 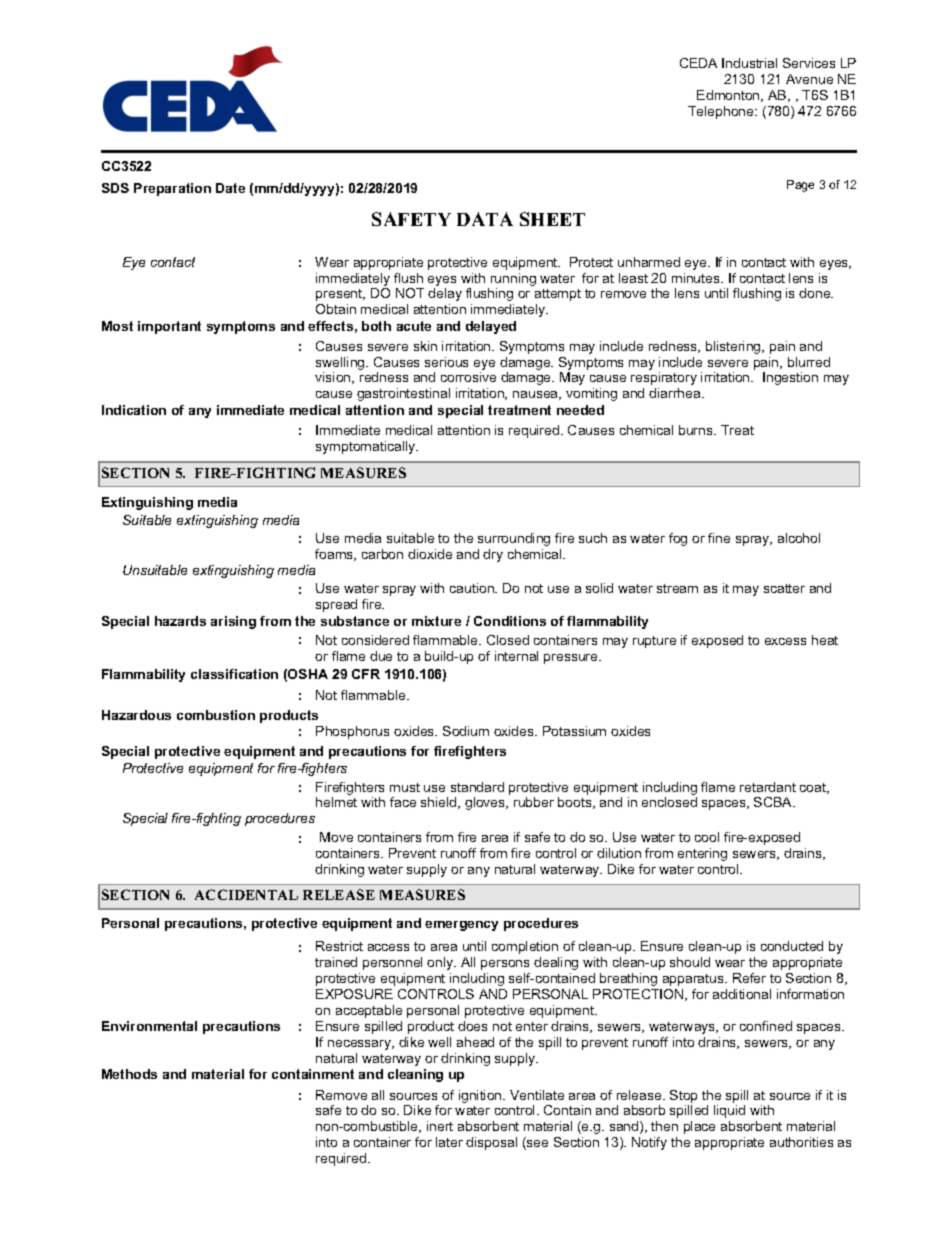 I want to click on DATA, so click(x=485, y=219).
